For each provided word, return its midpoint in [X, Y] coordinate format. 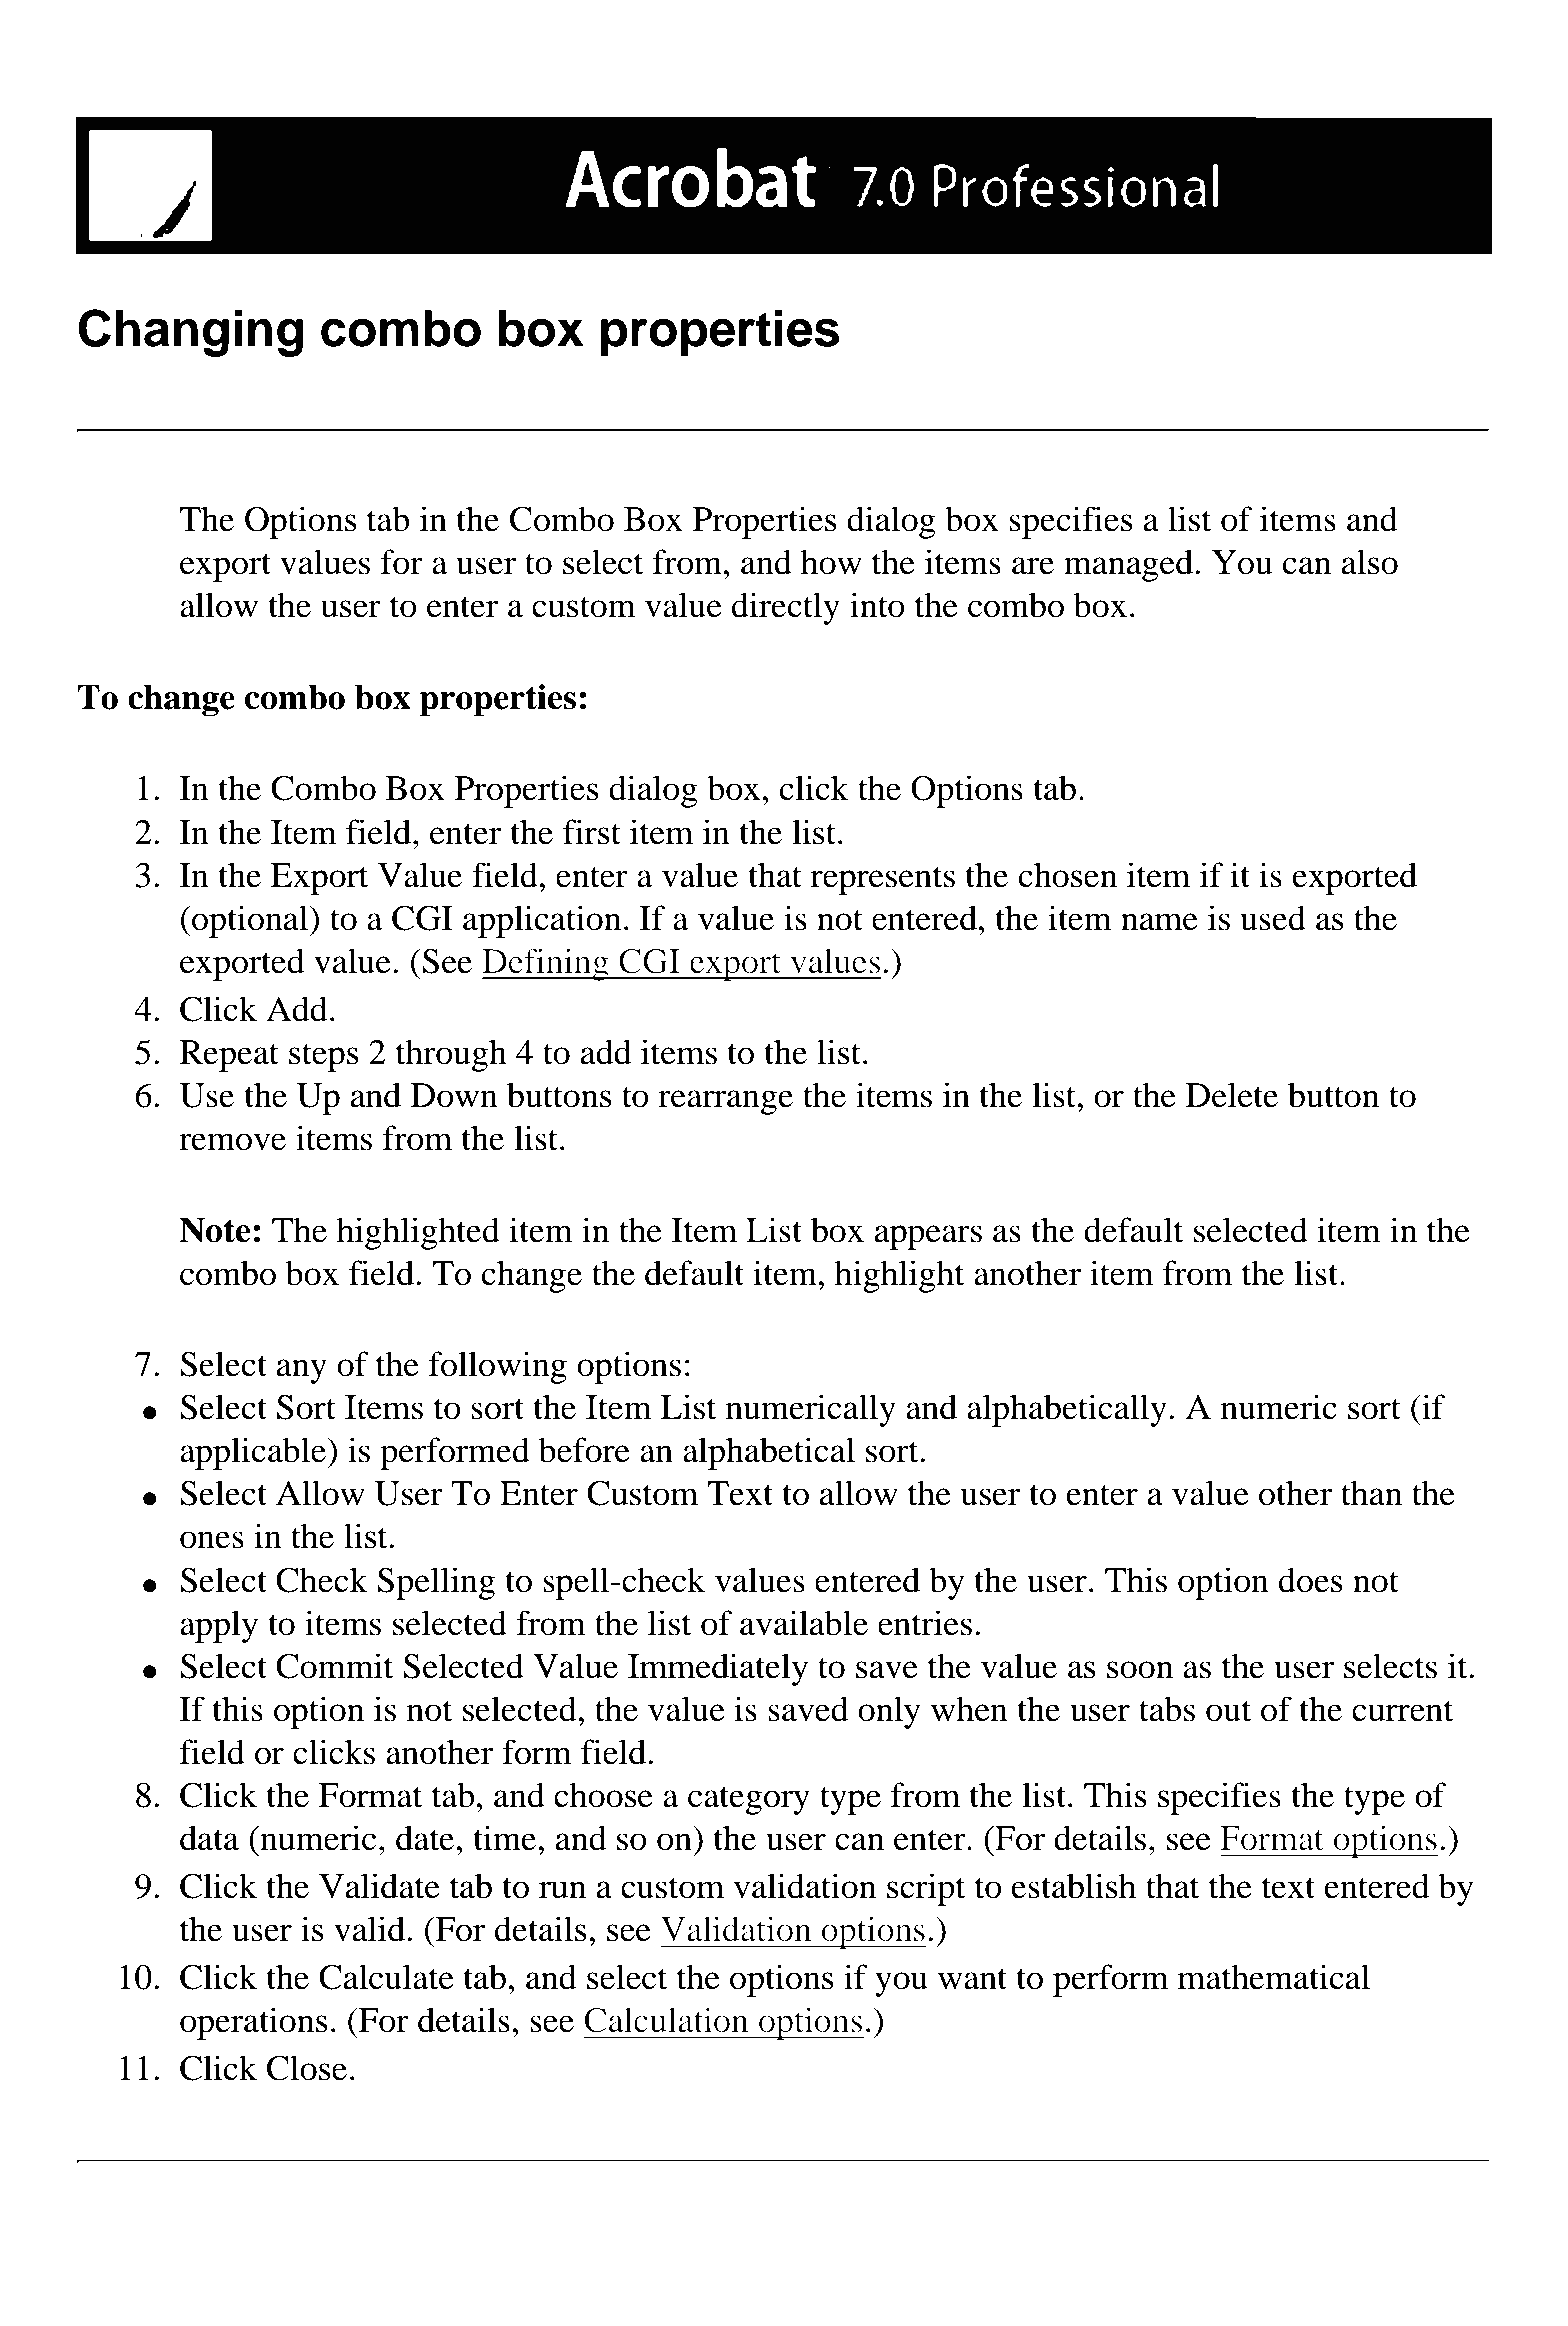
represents [883, 880]
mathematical [1274, 1977]
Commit [334, 1666]
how [831, 562]
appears [928, 1237]
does [1311, 1580]
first [592, 832]
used [1273, 918]
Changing [190, 333]
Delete [1232, 1095]
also [1370, 562]
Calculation [666, 2020]
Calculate [386, 1977]
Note [214, 1230]
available [804, 1623]
